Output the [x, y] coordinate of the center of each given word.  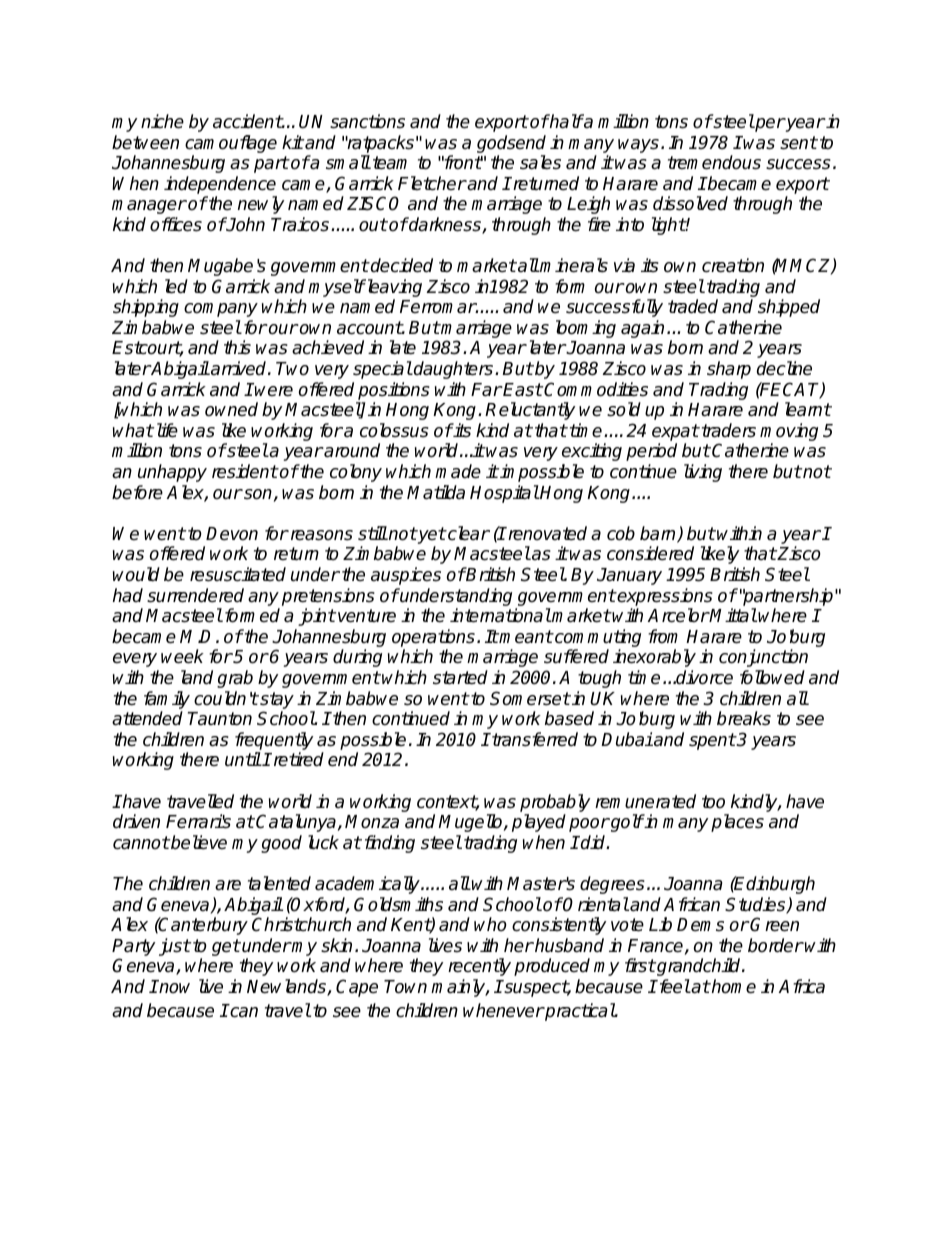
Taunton [220, 719]
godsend [511, 145]
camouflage [231, 145]
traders [727, 430]
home [733, 986]
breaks [744, 718]
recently [479, 967]
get [226, 947]
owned [231, 409]
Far [486, 390]
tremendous [714, 162]
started [460, 677]
